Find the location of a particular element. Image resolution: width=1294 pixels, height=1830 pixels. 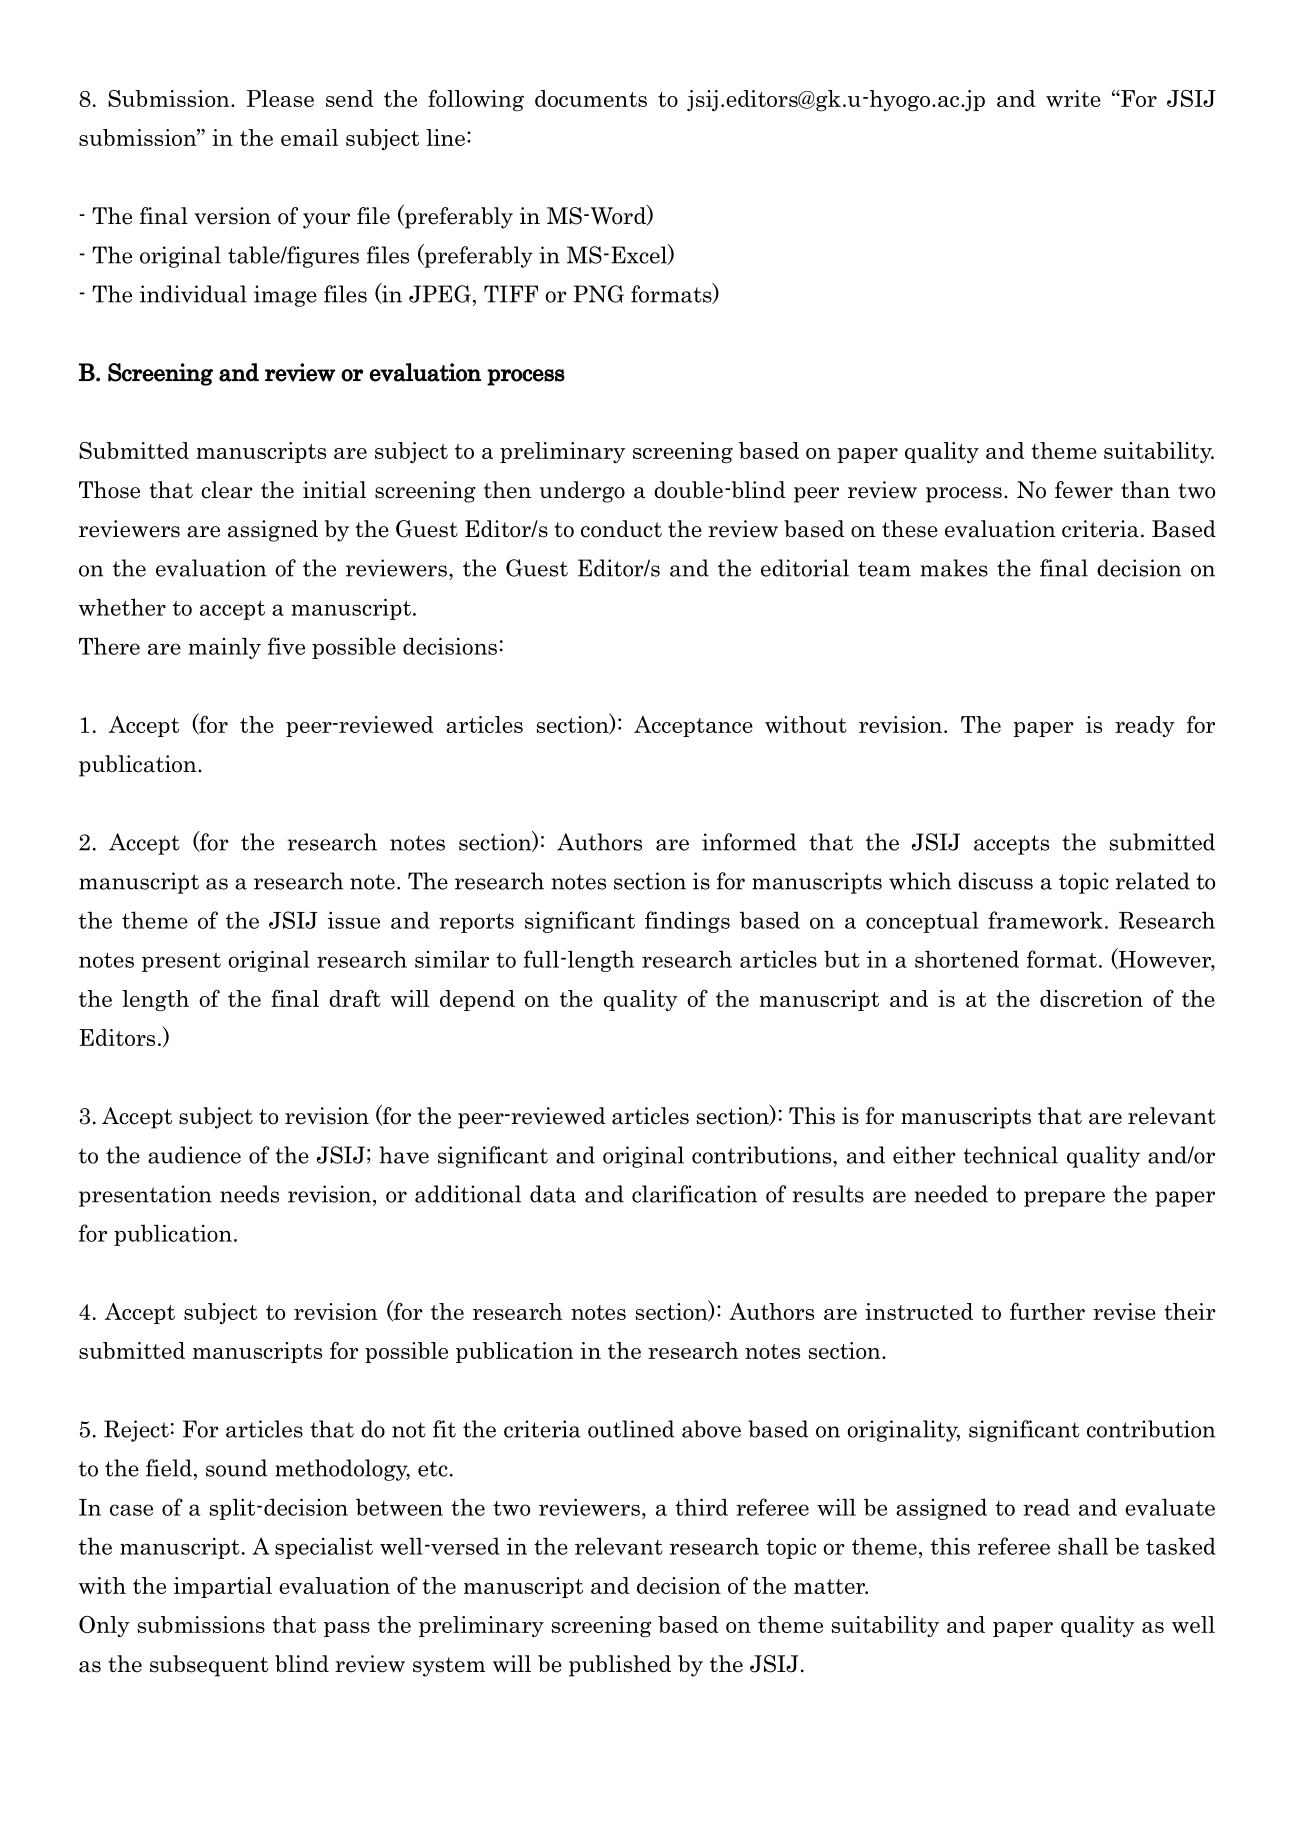

shall is located at coordinates (1083, 1546).
